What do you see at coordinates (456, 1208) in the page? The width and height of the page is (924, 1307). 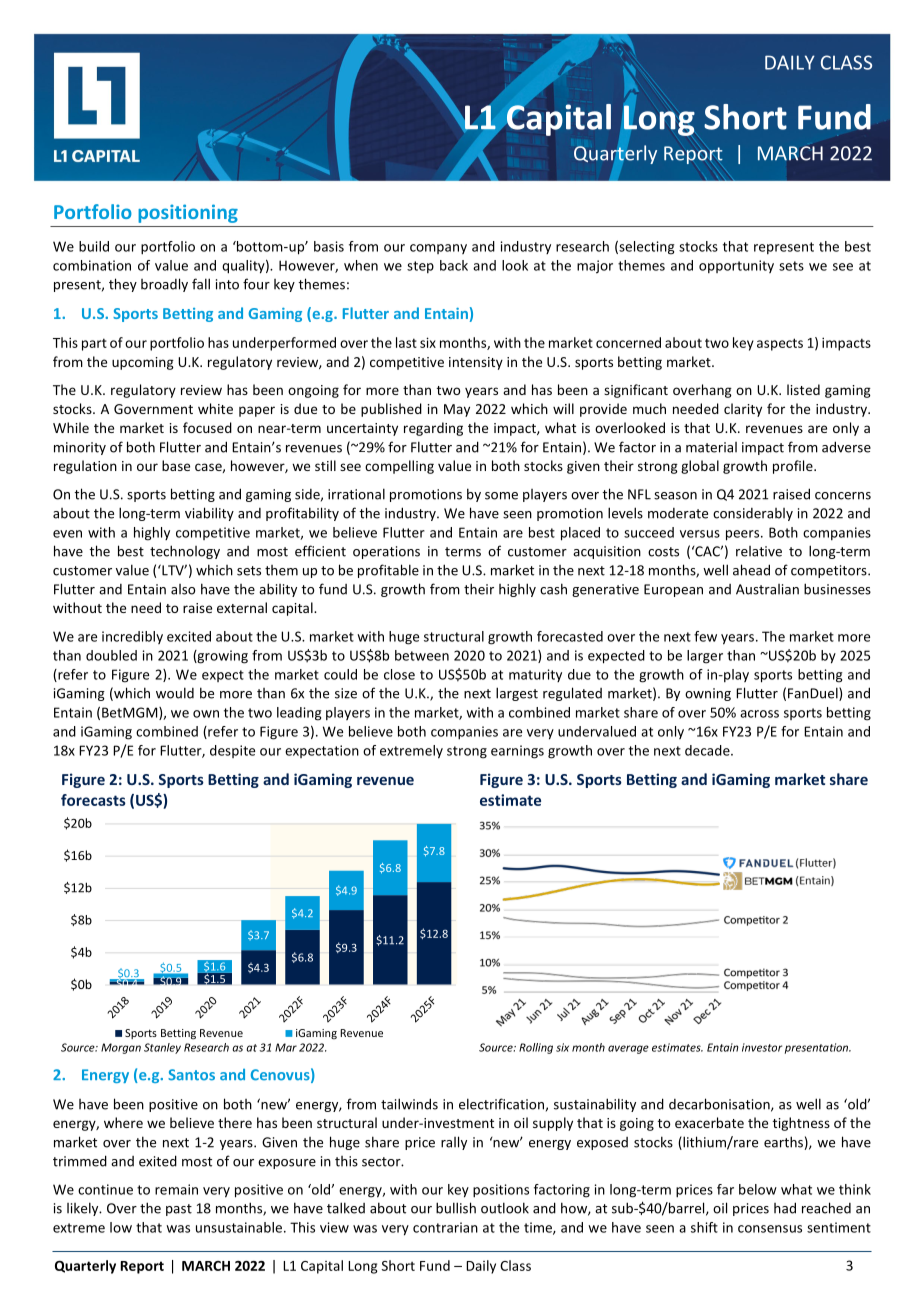 I see `bullish` at bounding box center [456, 1208].
